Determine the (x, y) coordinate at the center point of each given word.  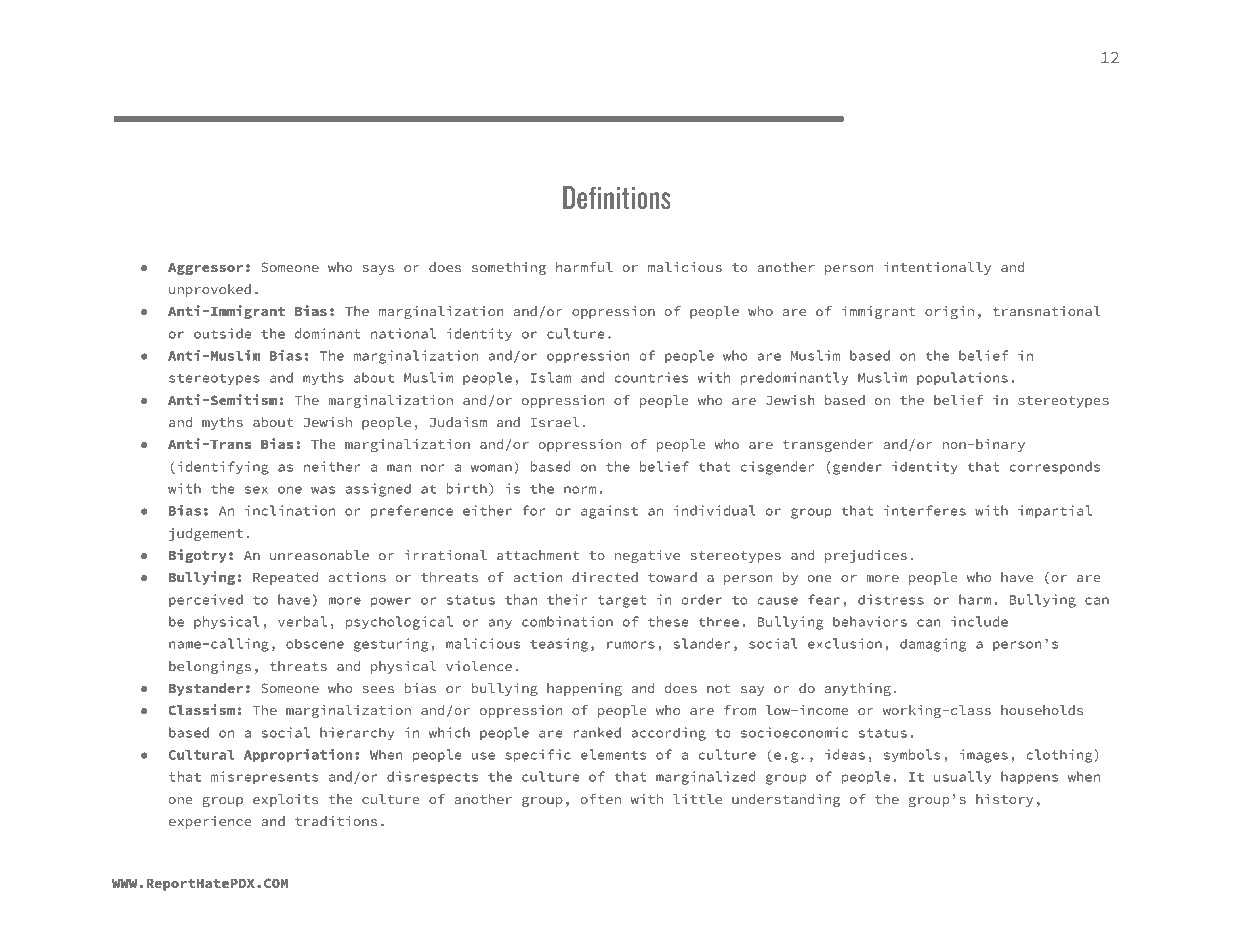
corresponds (1055, 467)
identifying (223, 468)
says (378, 270)
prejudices (866, 556)
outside (222, 333)
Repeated (285, 578)
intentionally (937, 268)
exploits (286, 800)
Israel (555, 422)
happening (584, 689)
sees (378, 689)
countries (651, 377)
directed (605, 577)
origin (949, 312)
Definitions (617, 197)
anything (858, 689)
